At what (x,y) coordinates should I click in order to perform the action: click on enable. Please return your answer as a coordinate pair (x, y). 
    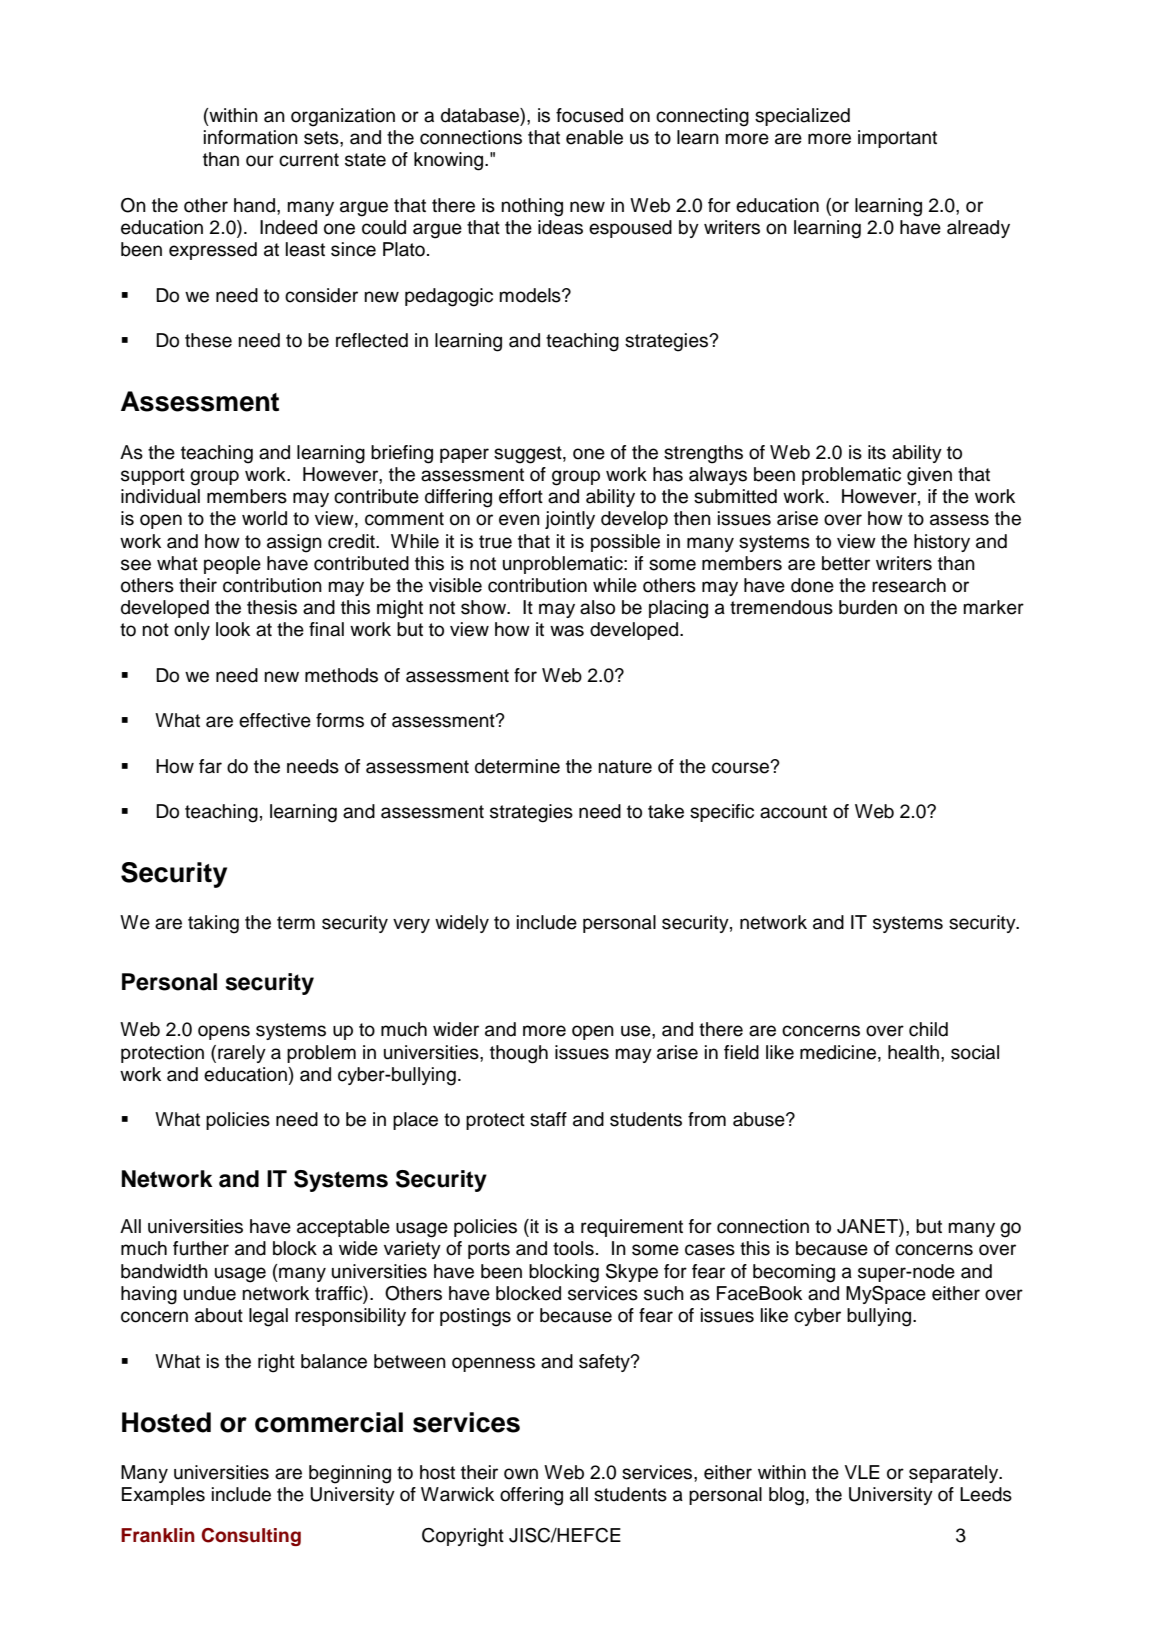
    Looking at the image, I should click on (594, 137).
